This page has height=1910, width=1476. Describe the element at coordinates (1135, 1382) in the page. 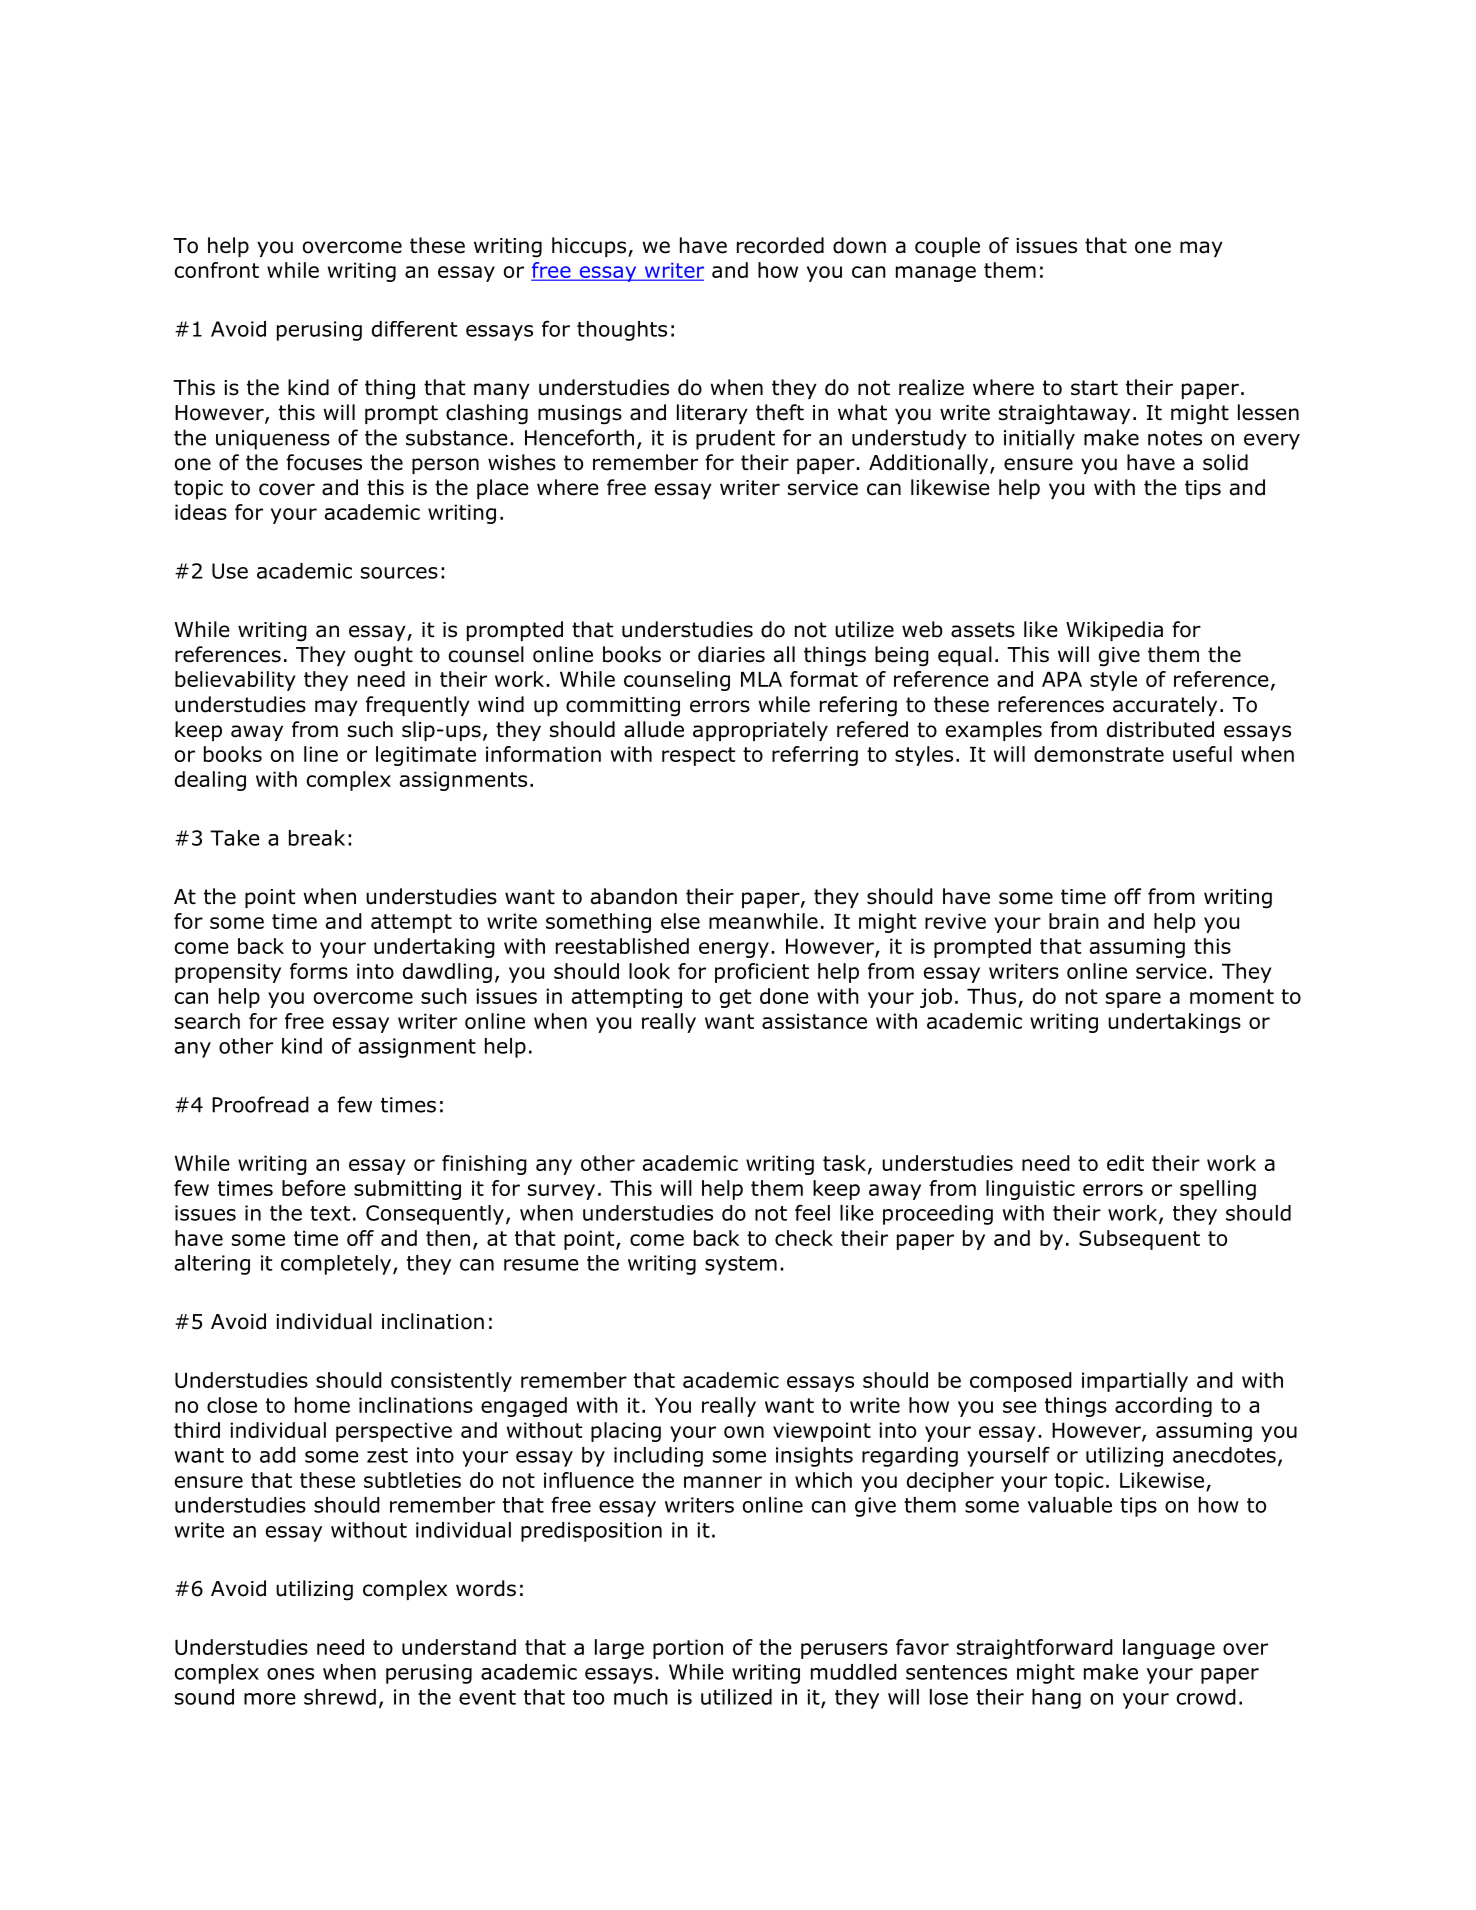

I see `impartially` at that location.
